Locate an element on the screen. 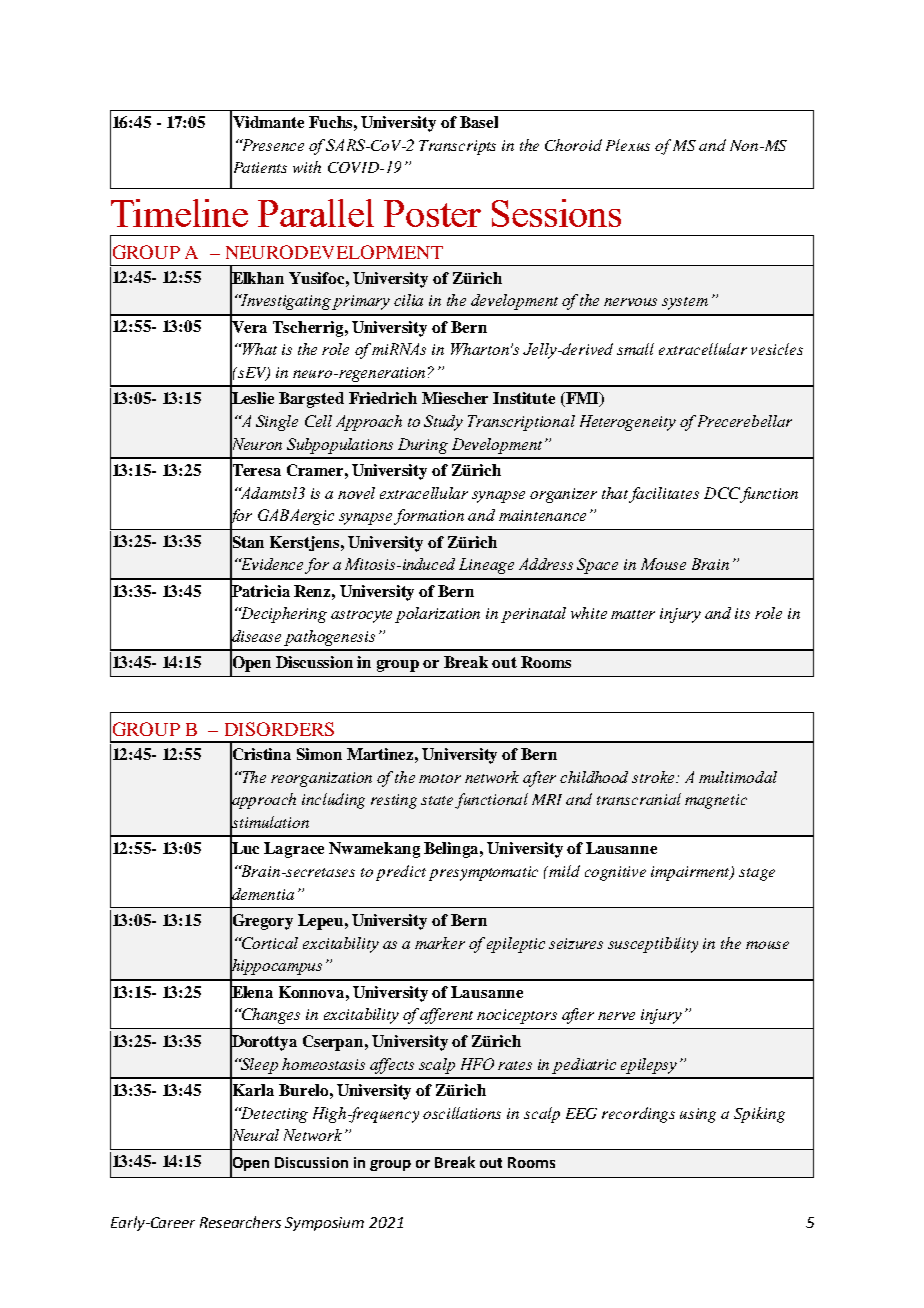  DCC is located at coordinates (722, 493).
